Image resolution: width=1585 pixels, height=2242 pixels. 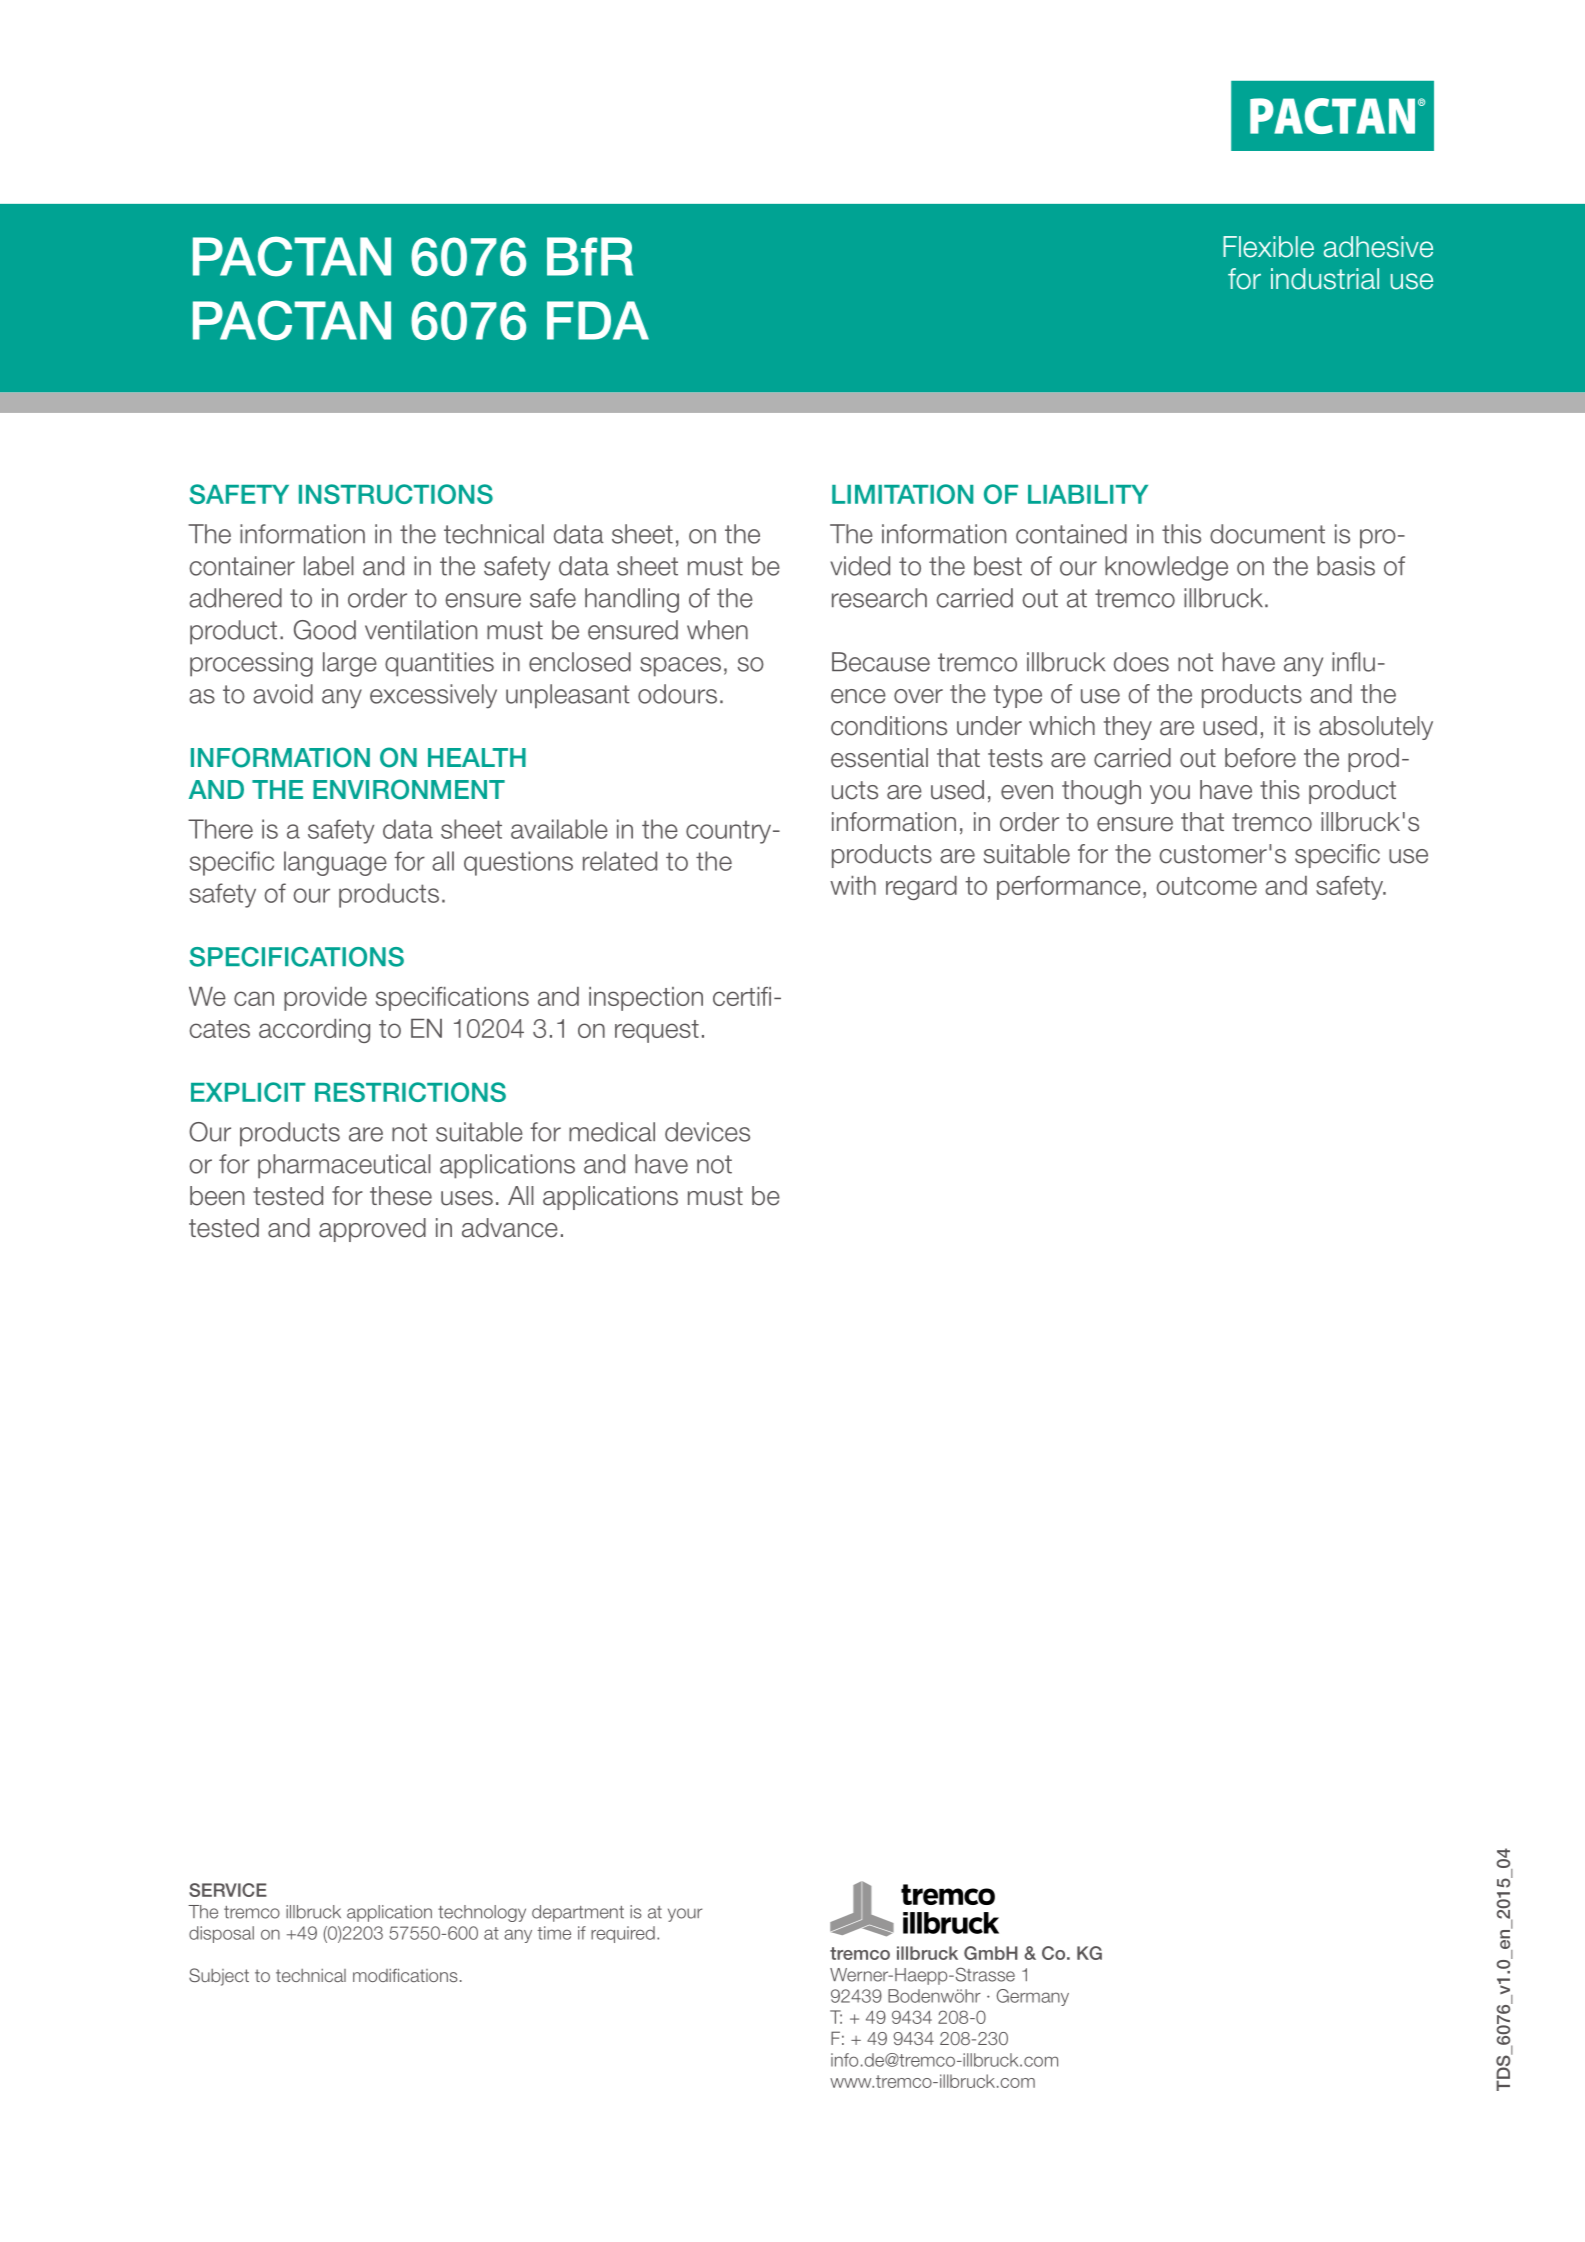 What do you see at coordinates (510, 1228) in the image?
I see `advance` at bounding box center [510, 1228].
